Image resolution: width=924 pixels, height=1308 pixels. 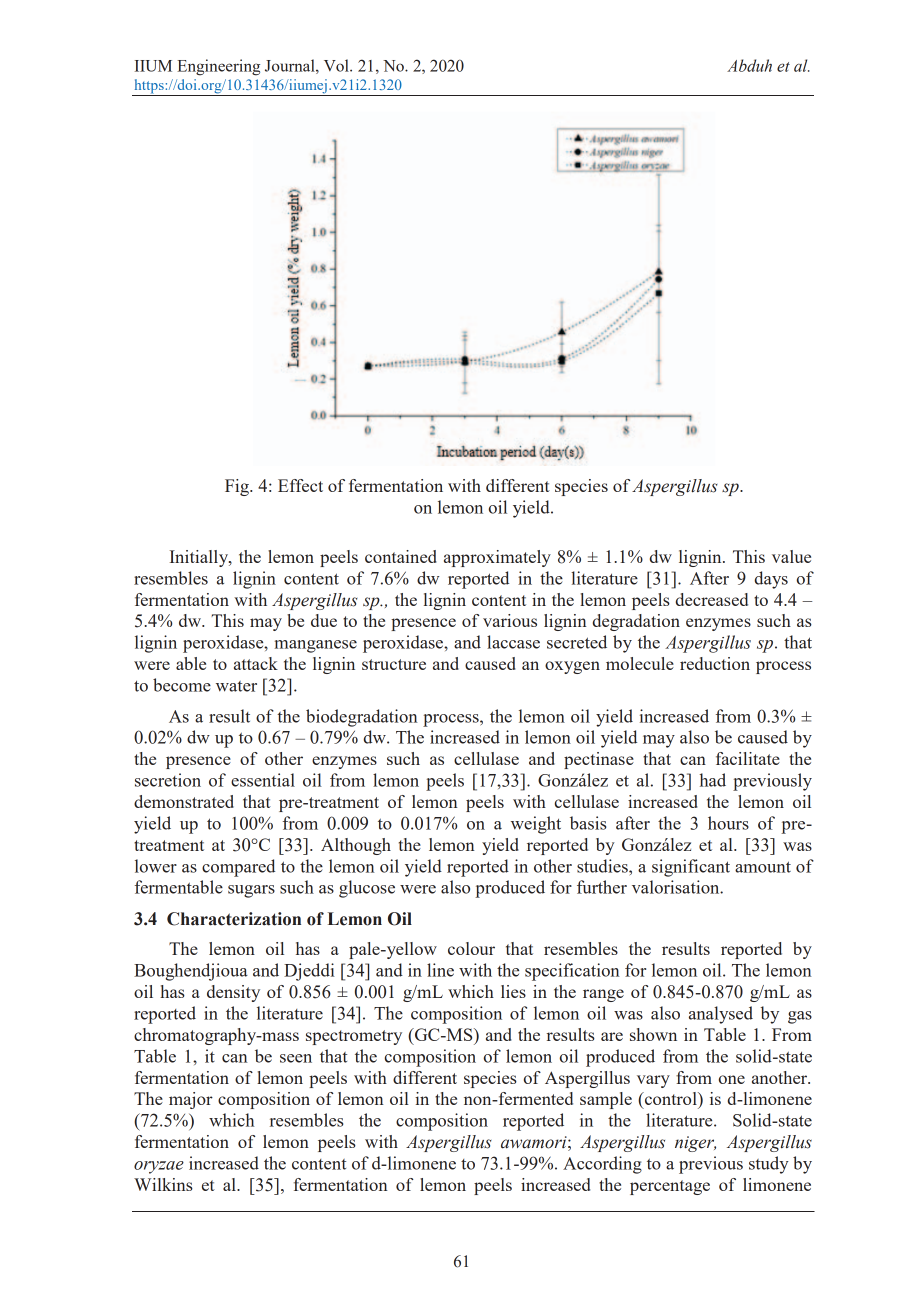 I want to click on sugars, so click(x=251, y=891).
